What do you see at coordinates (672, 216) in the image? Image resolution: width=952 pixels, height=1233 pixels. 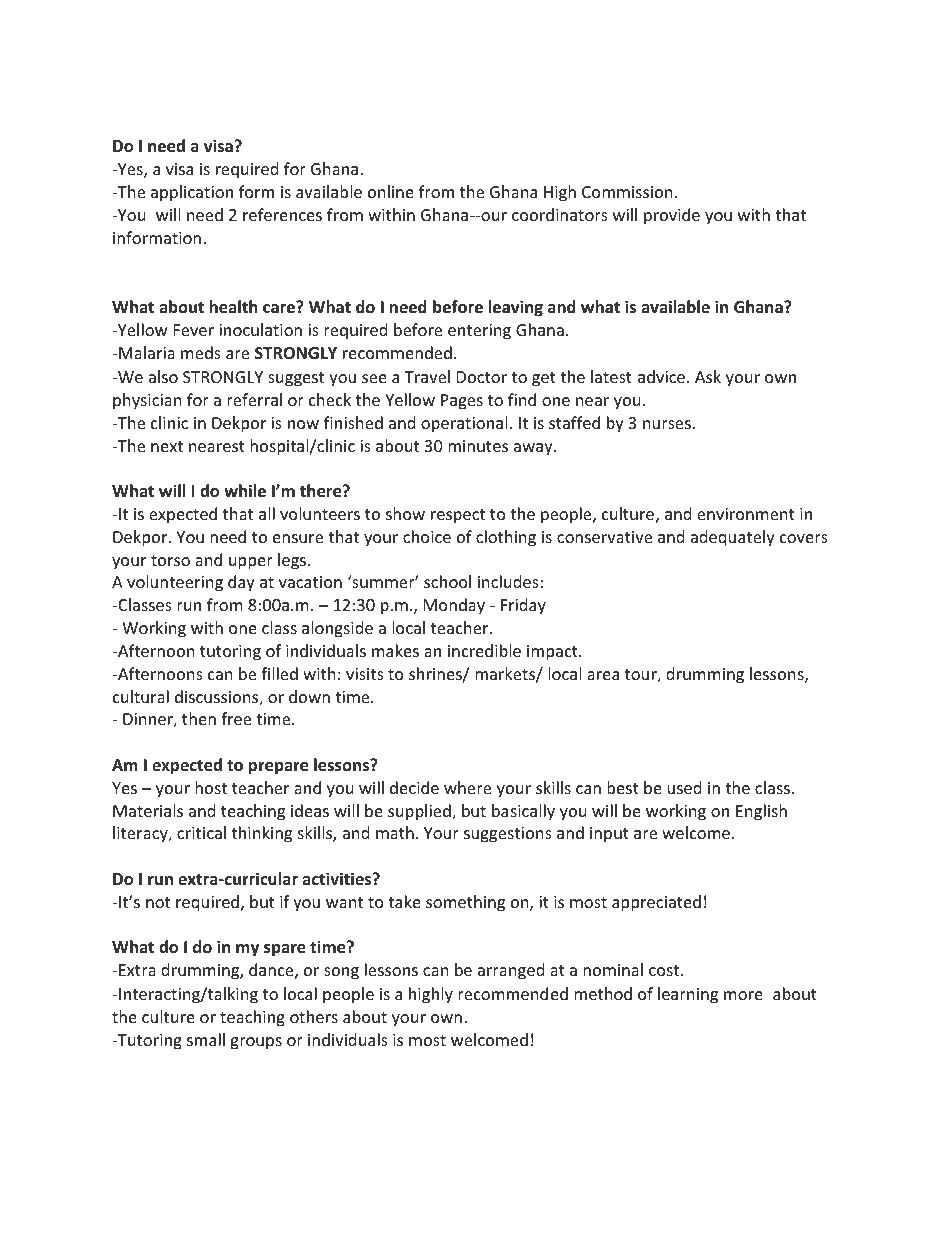 I see `provide` at bounding box center [672, 216].
